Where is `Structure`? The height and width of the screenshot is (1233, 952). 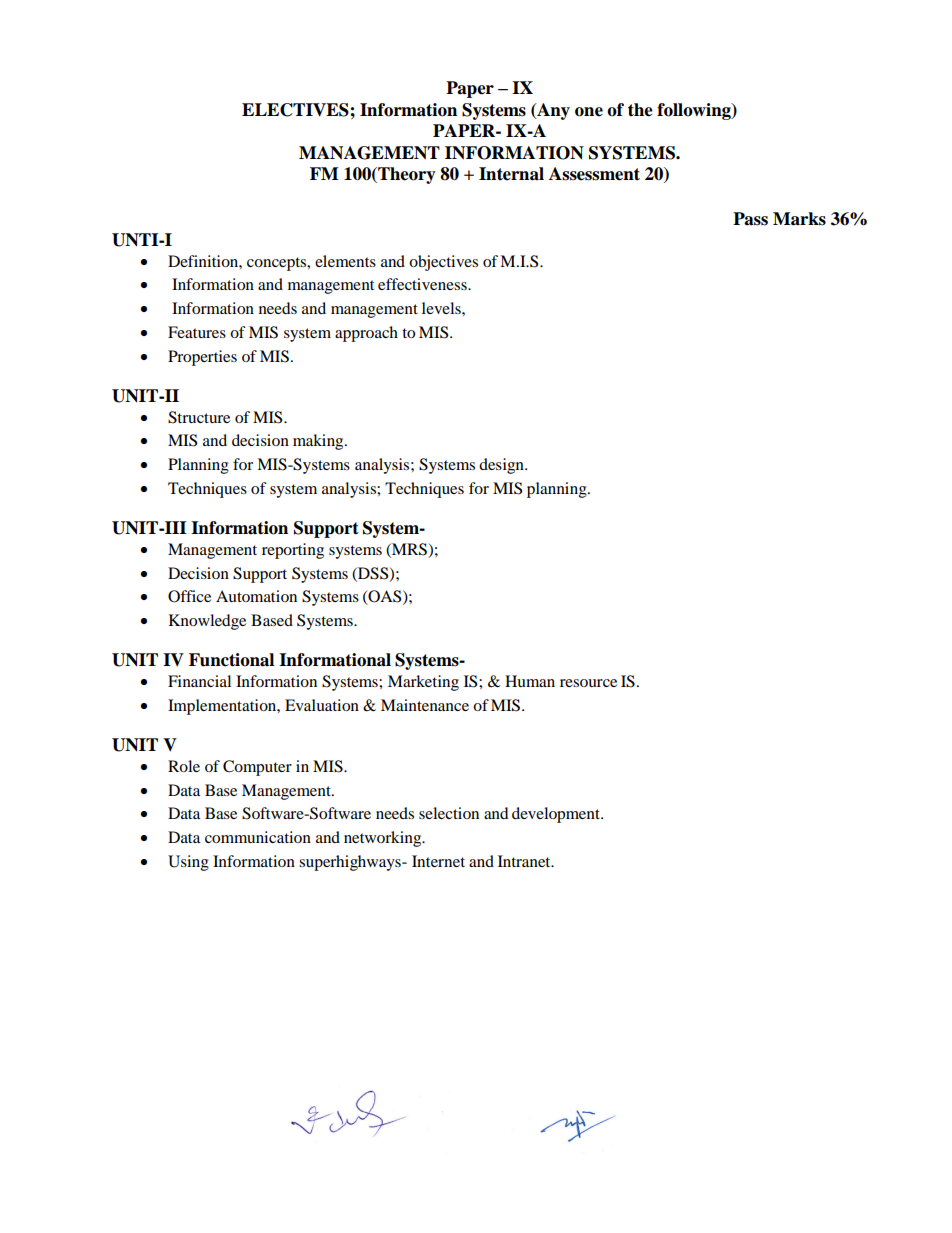 Structure is located at coordinates (199, 417).
